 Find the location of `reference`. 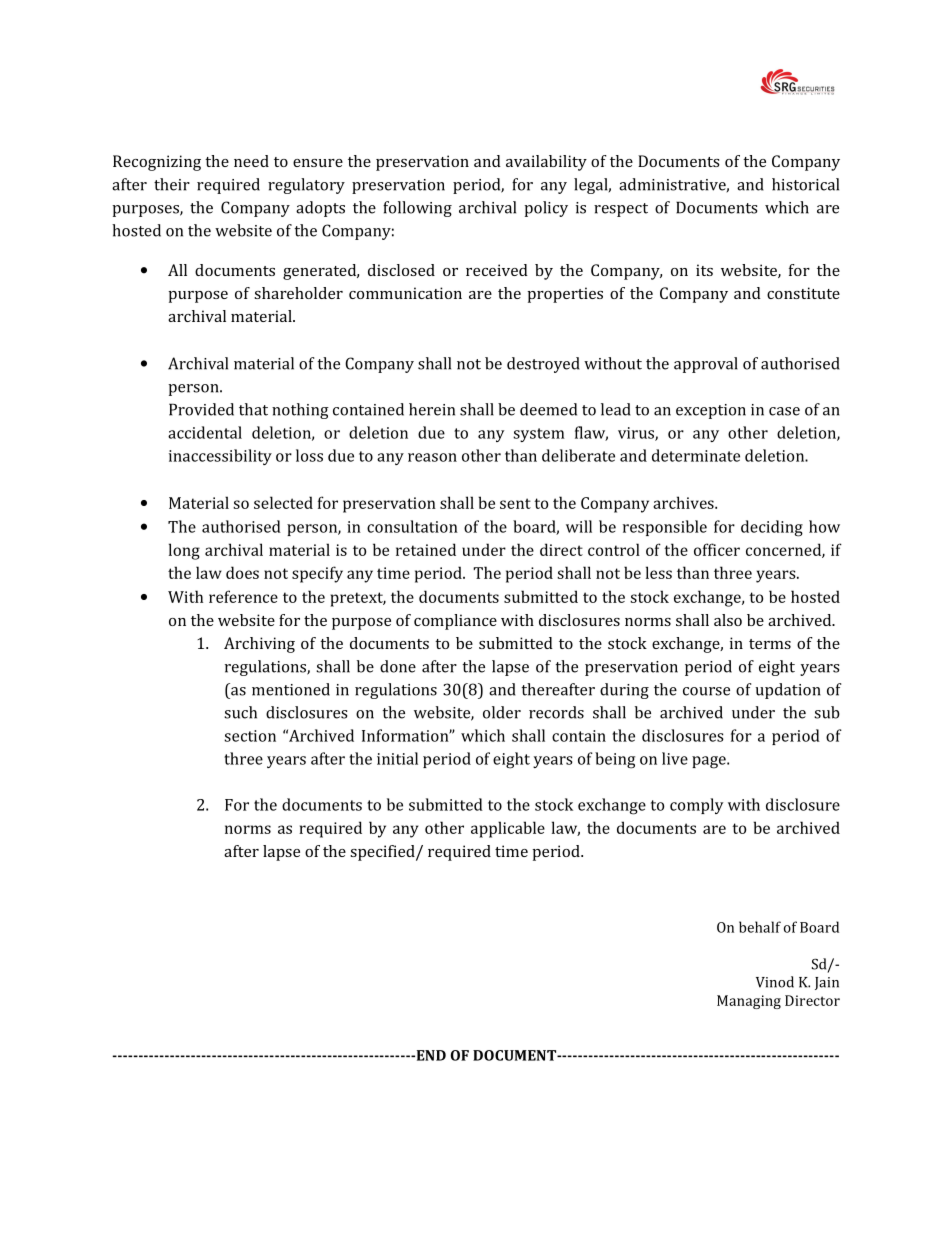

reference is located at coordinates (243, 596).
